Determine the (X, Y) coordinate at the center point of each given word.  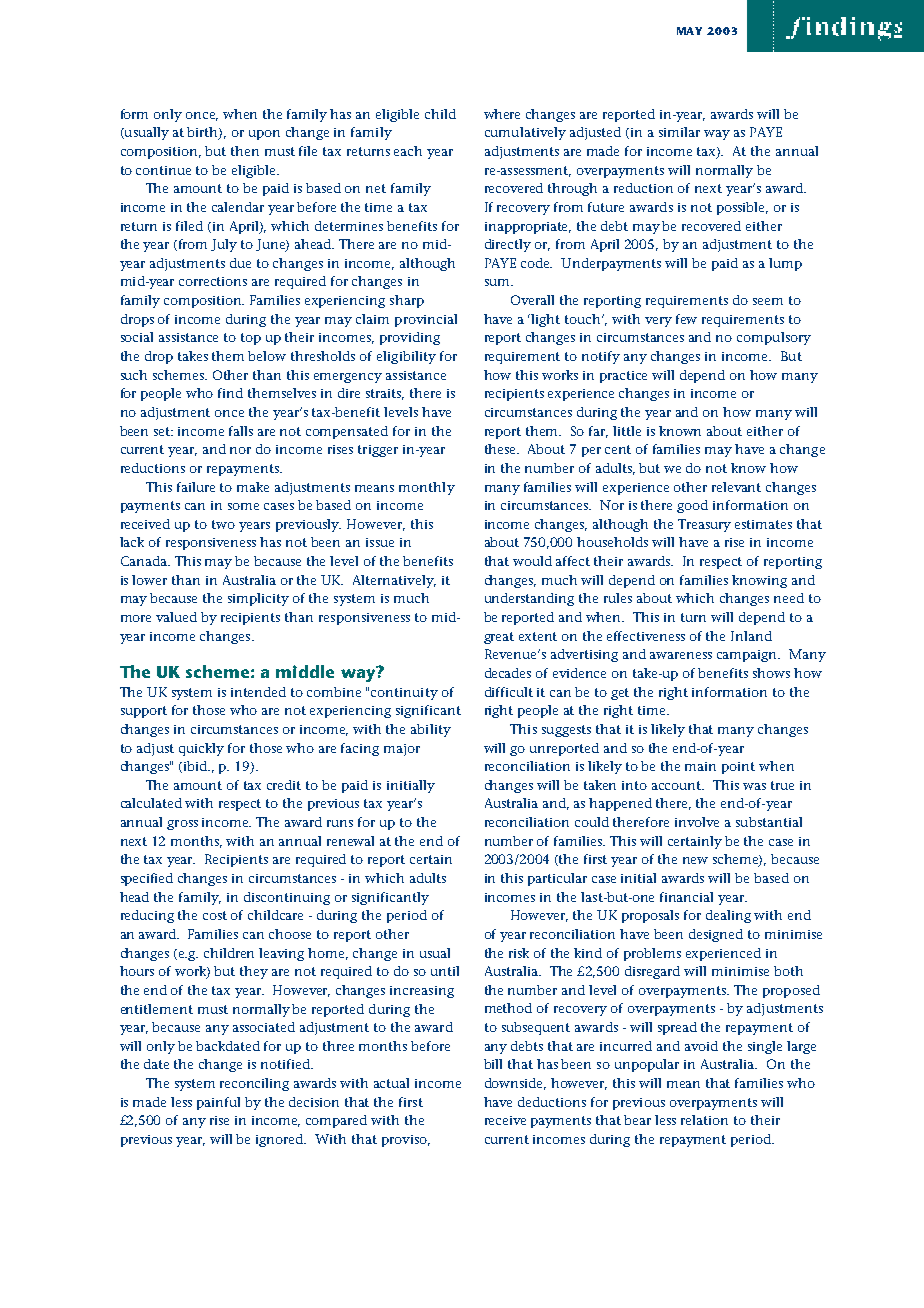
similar (679, 132)
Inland (751, 636)
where (502, 114)
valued (176, 617)
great (499, 638)
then (245, 151)
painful (218, 1103)
